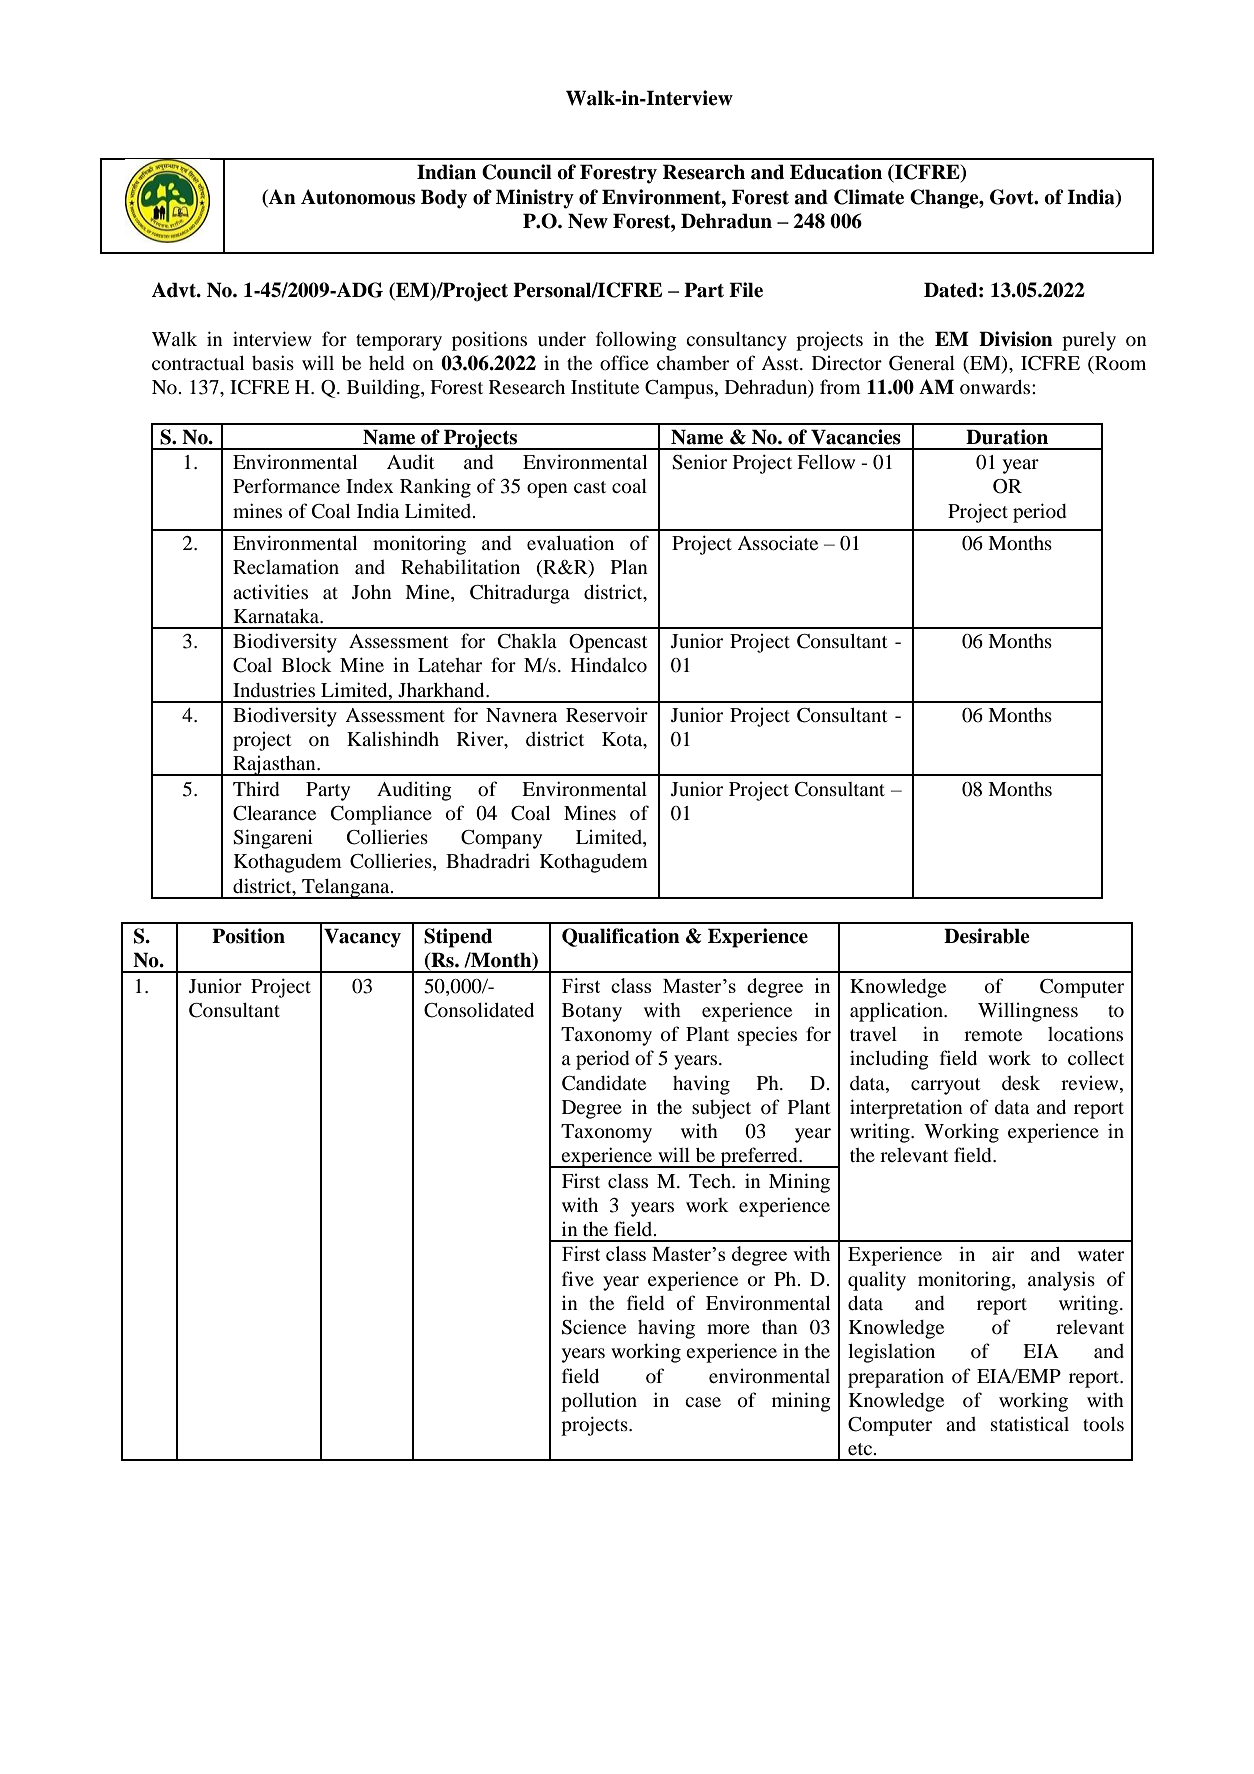 This page has width=1254, height=1774. What do you see at coordinates (358, 197) in the page?
I see `Autonomous` at bounding box center [358, 197].
